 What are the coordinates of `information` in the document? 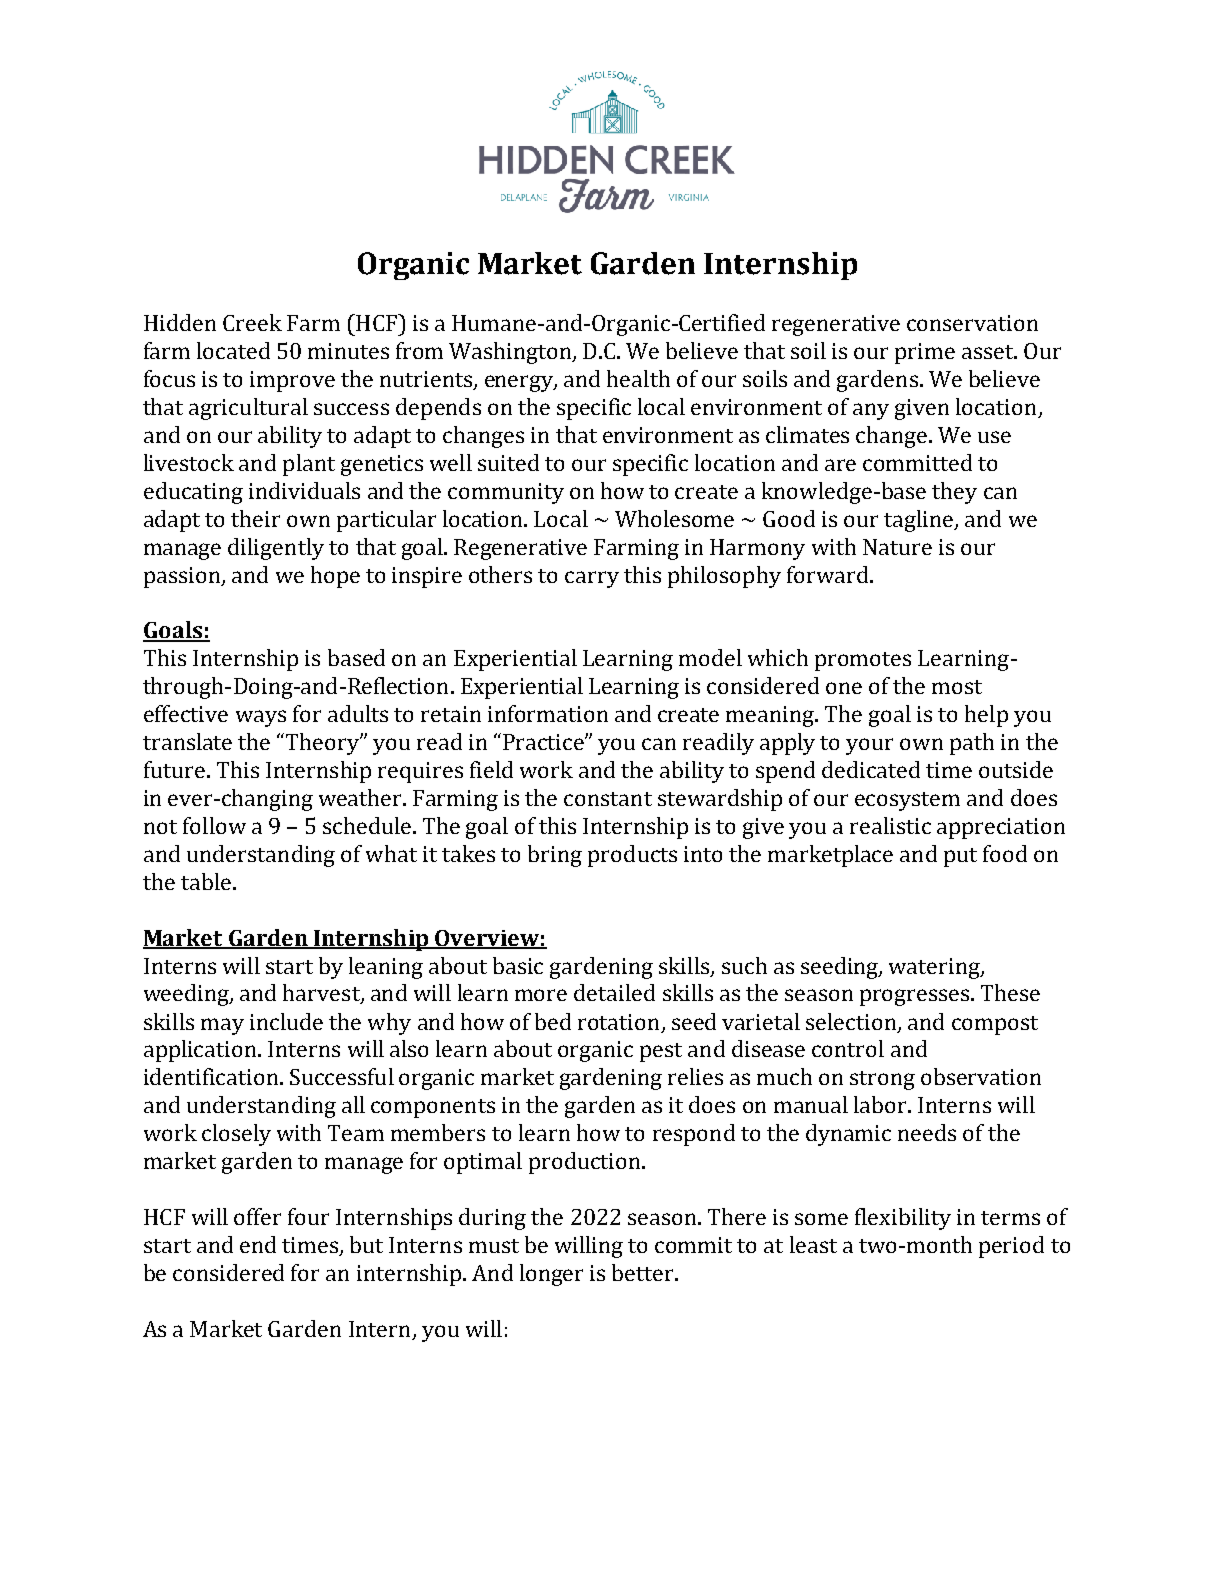 It's located at (548, 713).
